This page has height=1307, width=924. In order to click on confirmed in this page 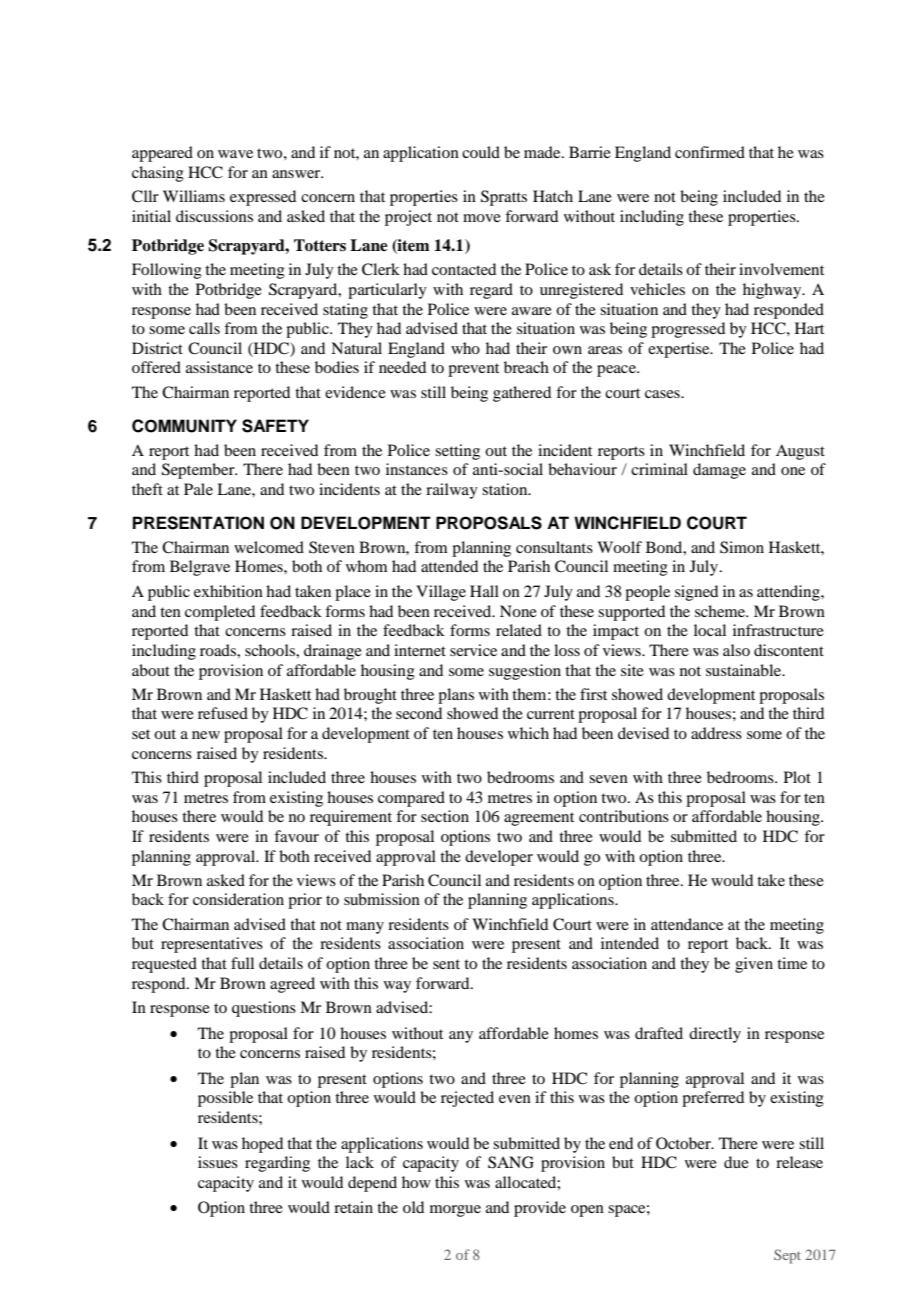, I will do `click(710, 152)`.
